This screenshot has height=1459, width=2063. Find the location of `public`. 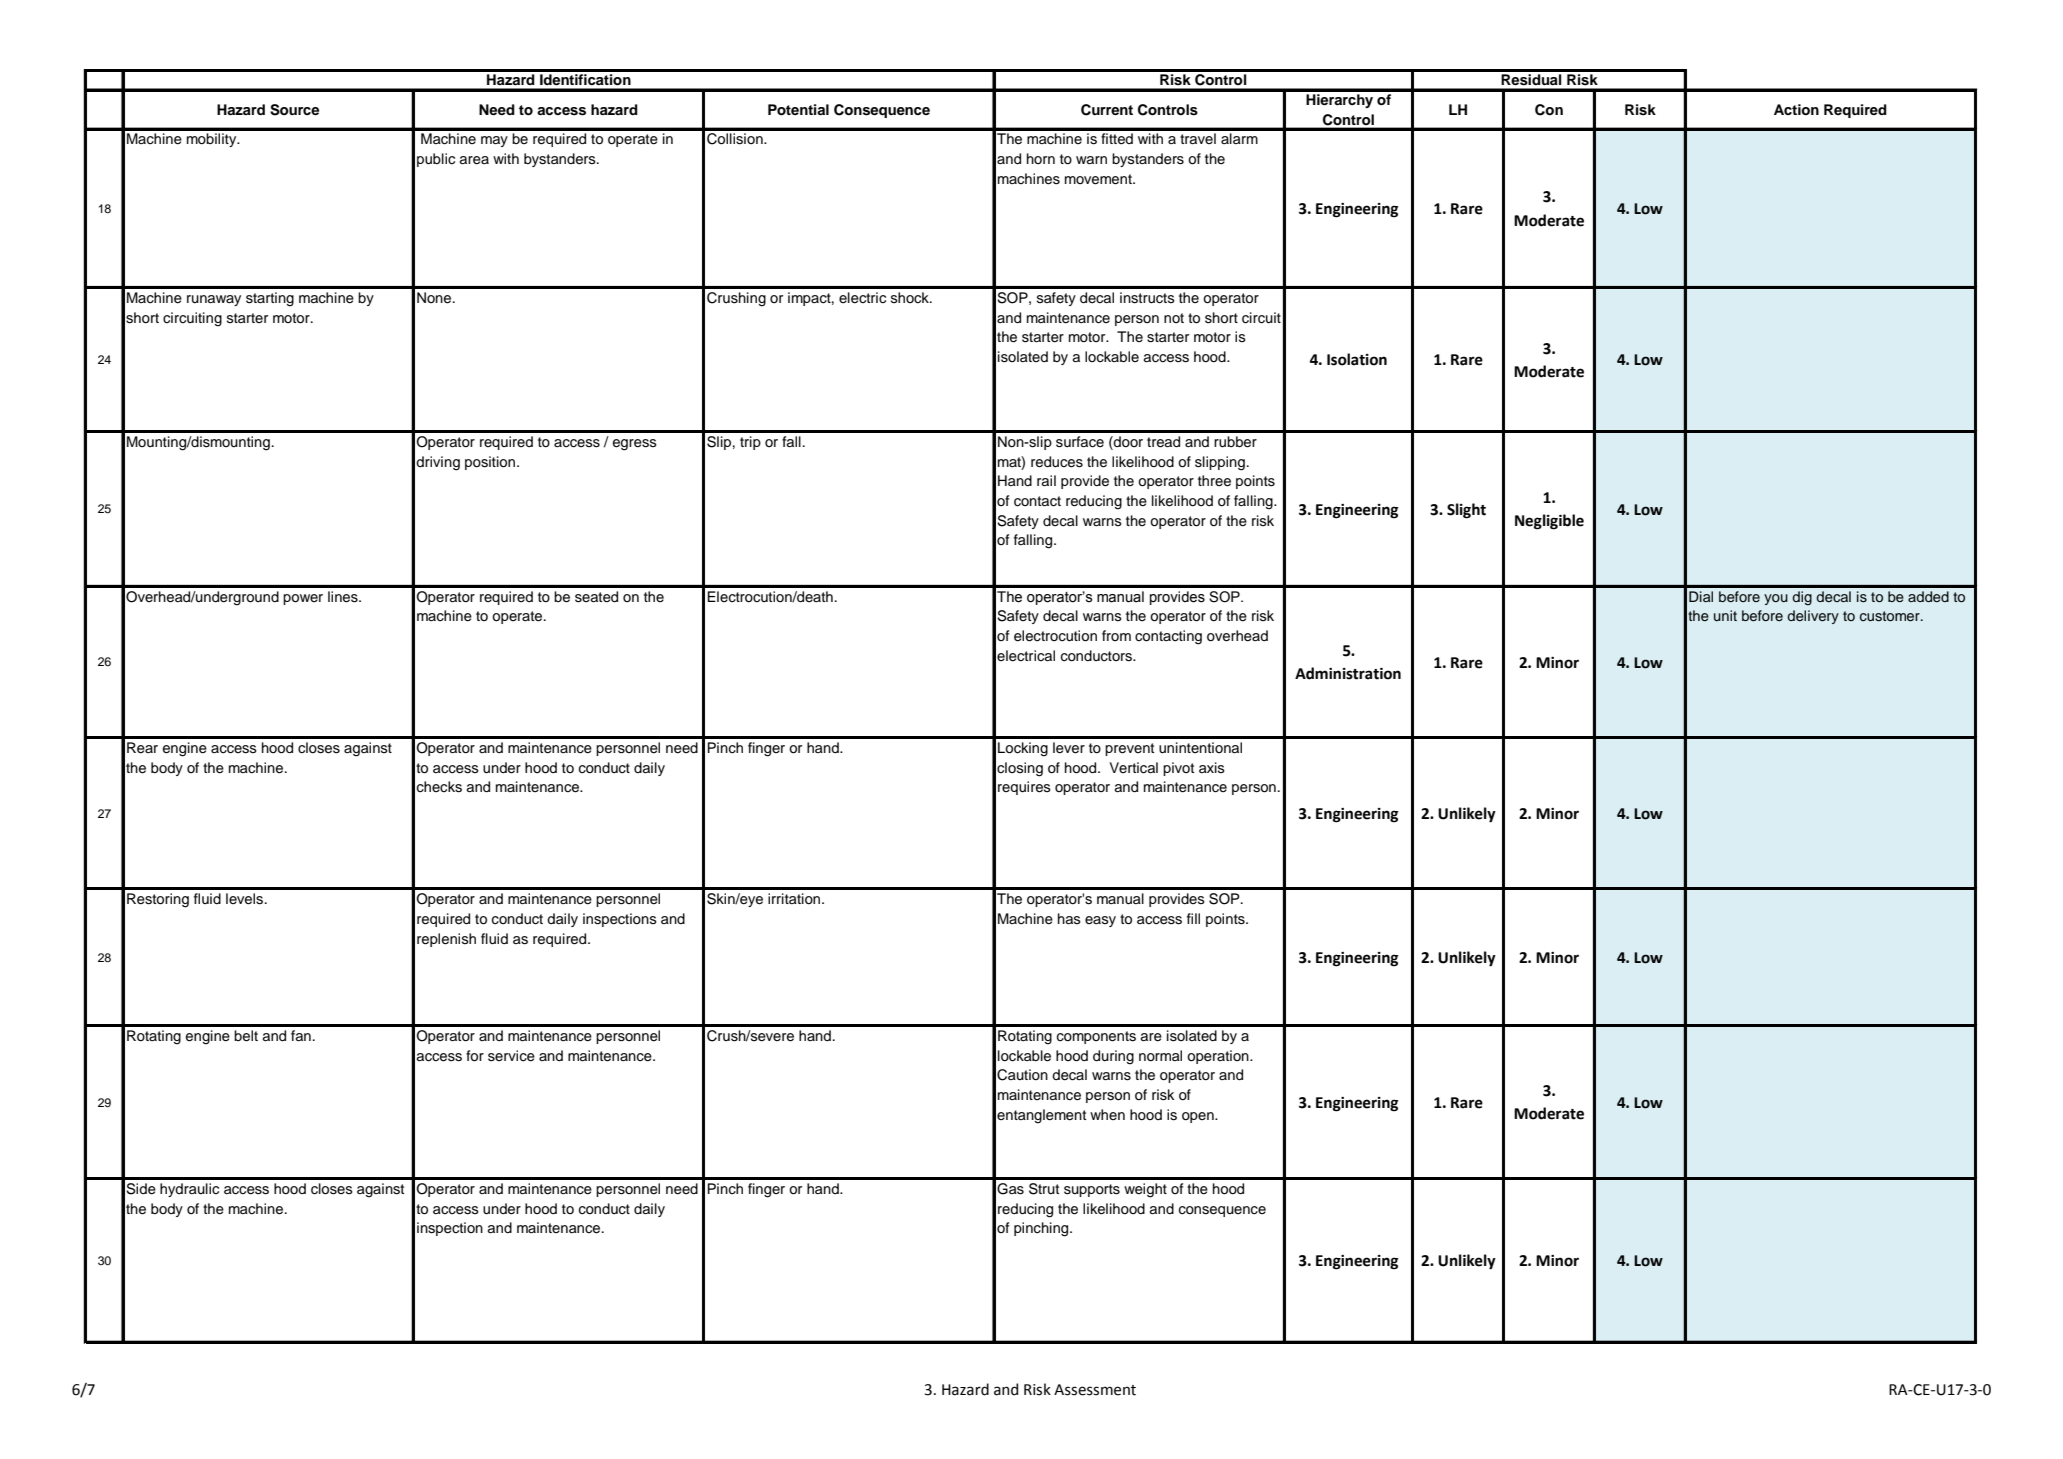

public is located at coordinates (436, 160).
